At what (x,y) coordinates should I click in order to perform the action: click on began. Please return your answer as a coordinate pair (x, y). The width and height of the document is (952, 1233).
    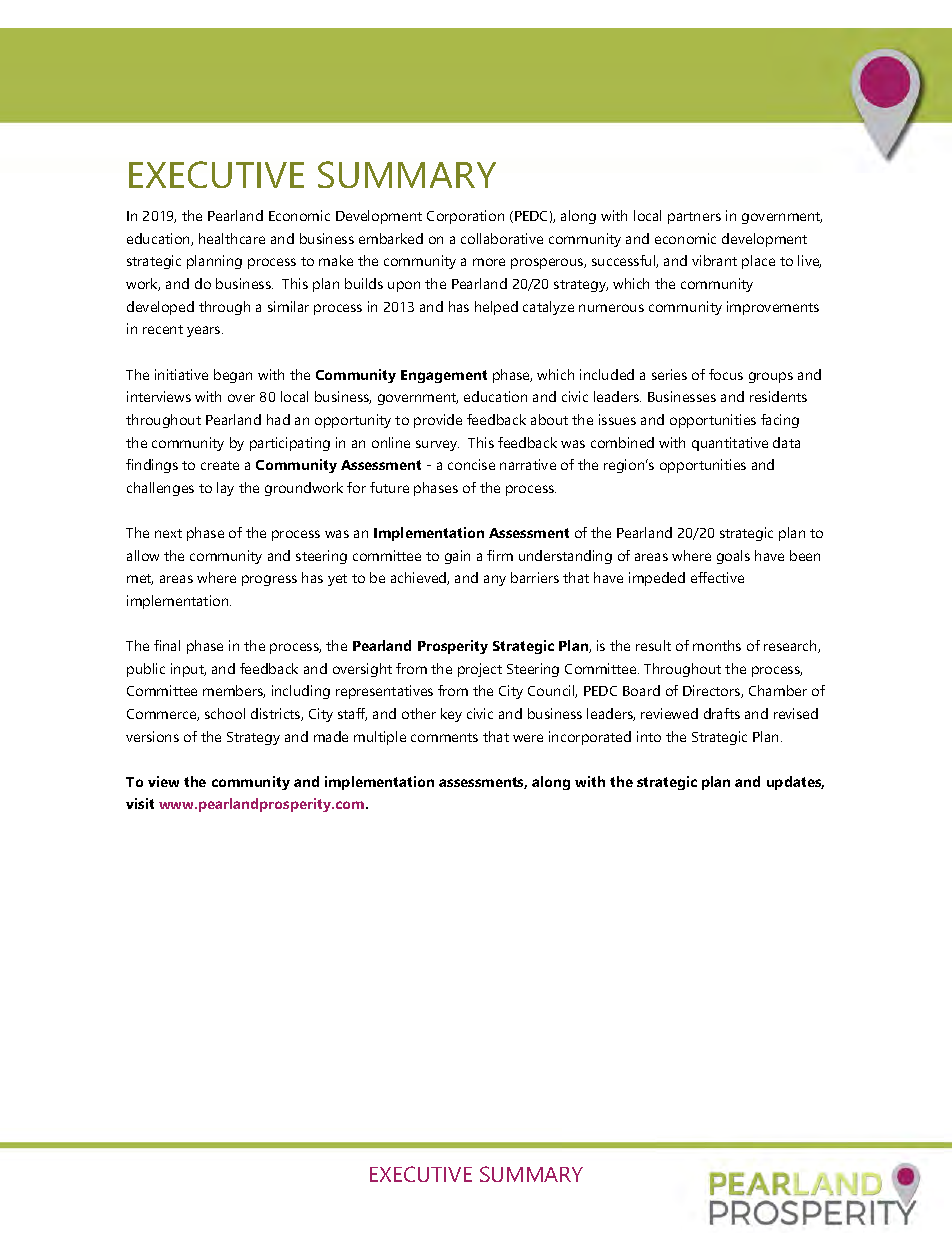
    Looking at the image, I should click on (233, 376).
